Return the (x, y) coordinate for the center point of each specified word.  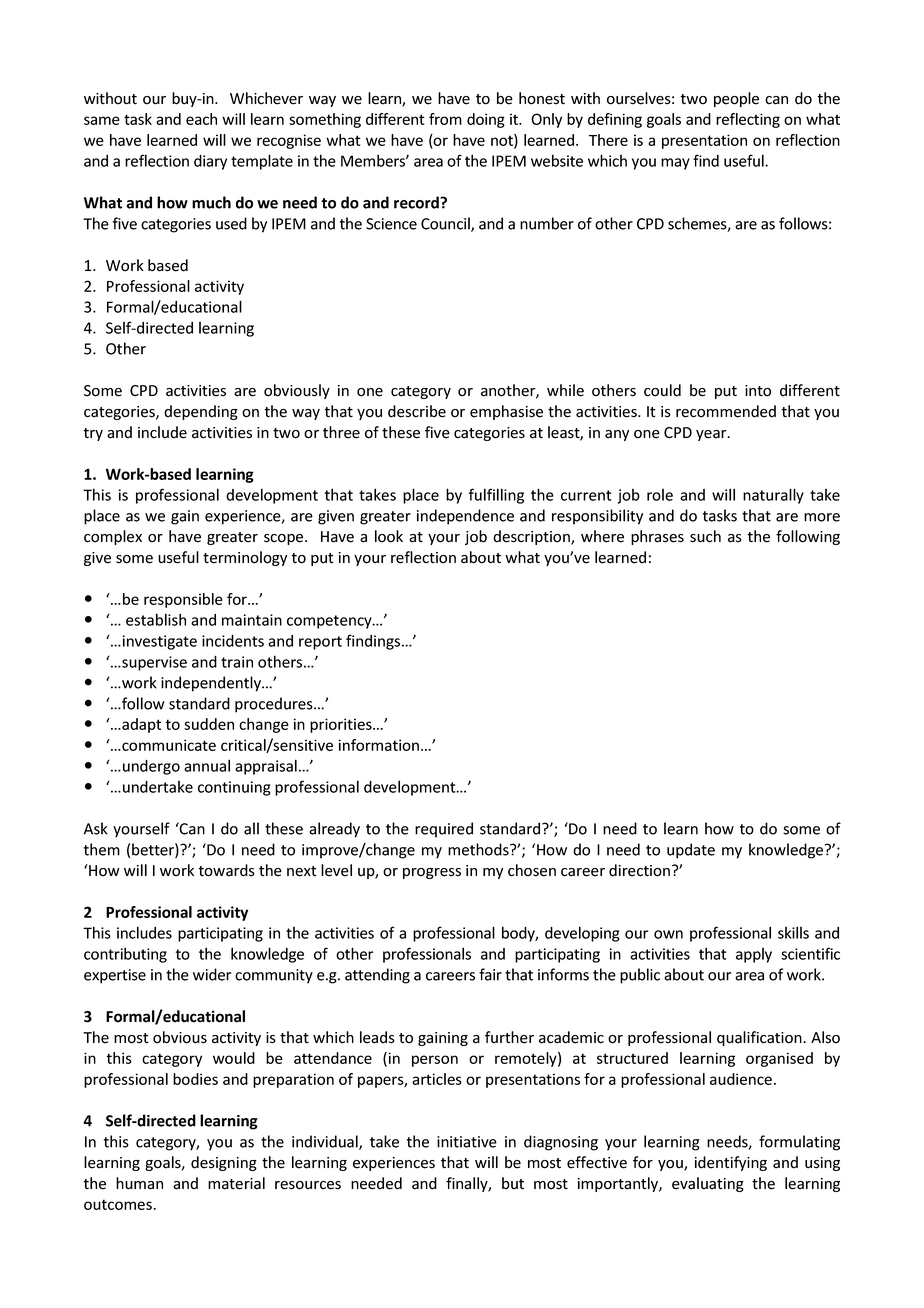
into (758, 391)
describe (417, 411)
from (445, 119)
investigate (158, 642)
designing (224, 1163)
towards (226, 870)
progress (432, 873)
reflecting (748, 120)
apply (754, 955)
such (705, 536)
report (320, 643)
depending (201, 412)
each (201, 119)
